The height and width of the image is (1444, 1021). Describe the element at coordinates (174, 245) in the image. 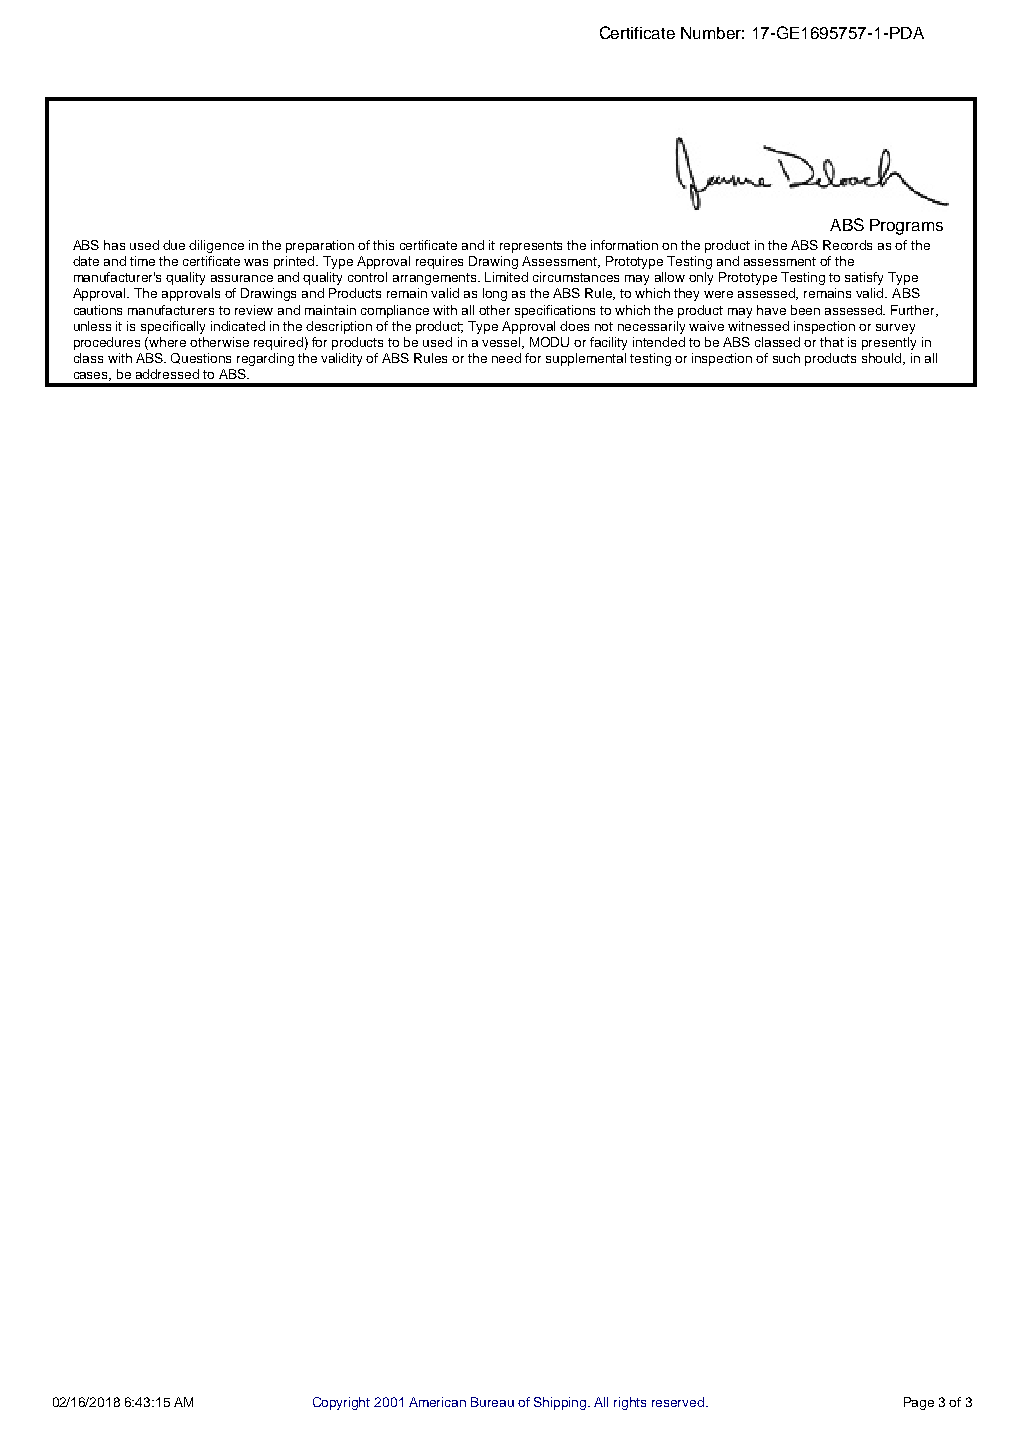

I see `due` at that location.
